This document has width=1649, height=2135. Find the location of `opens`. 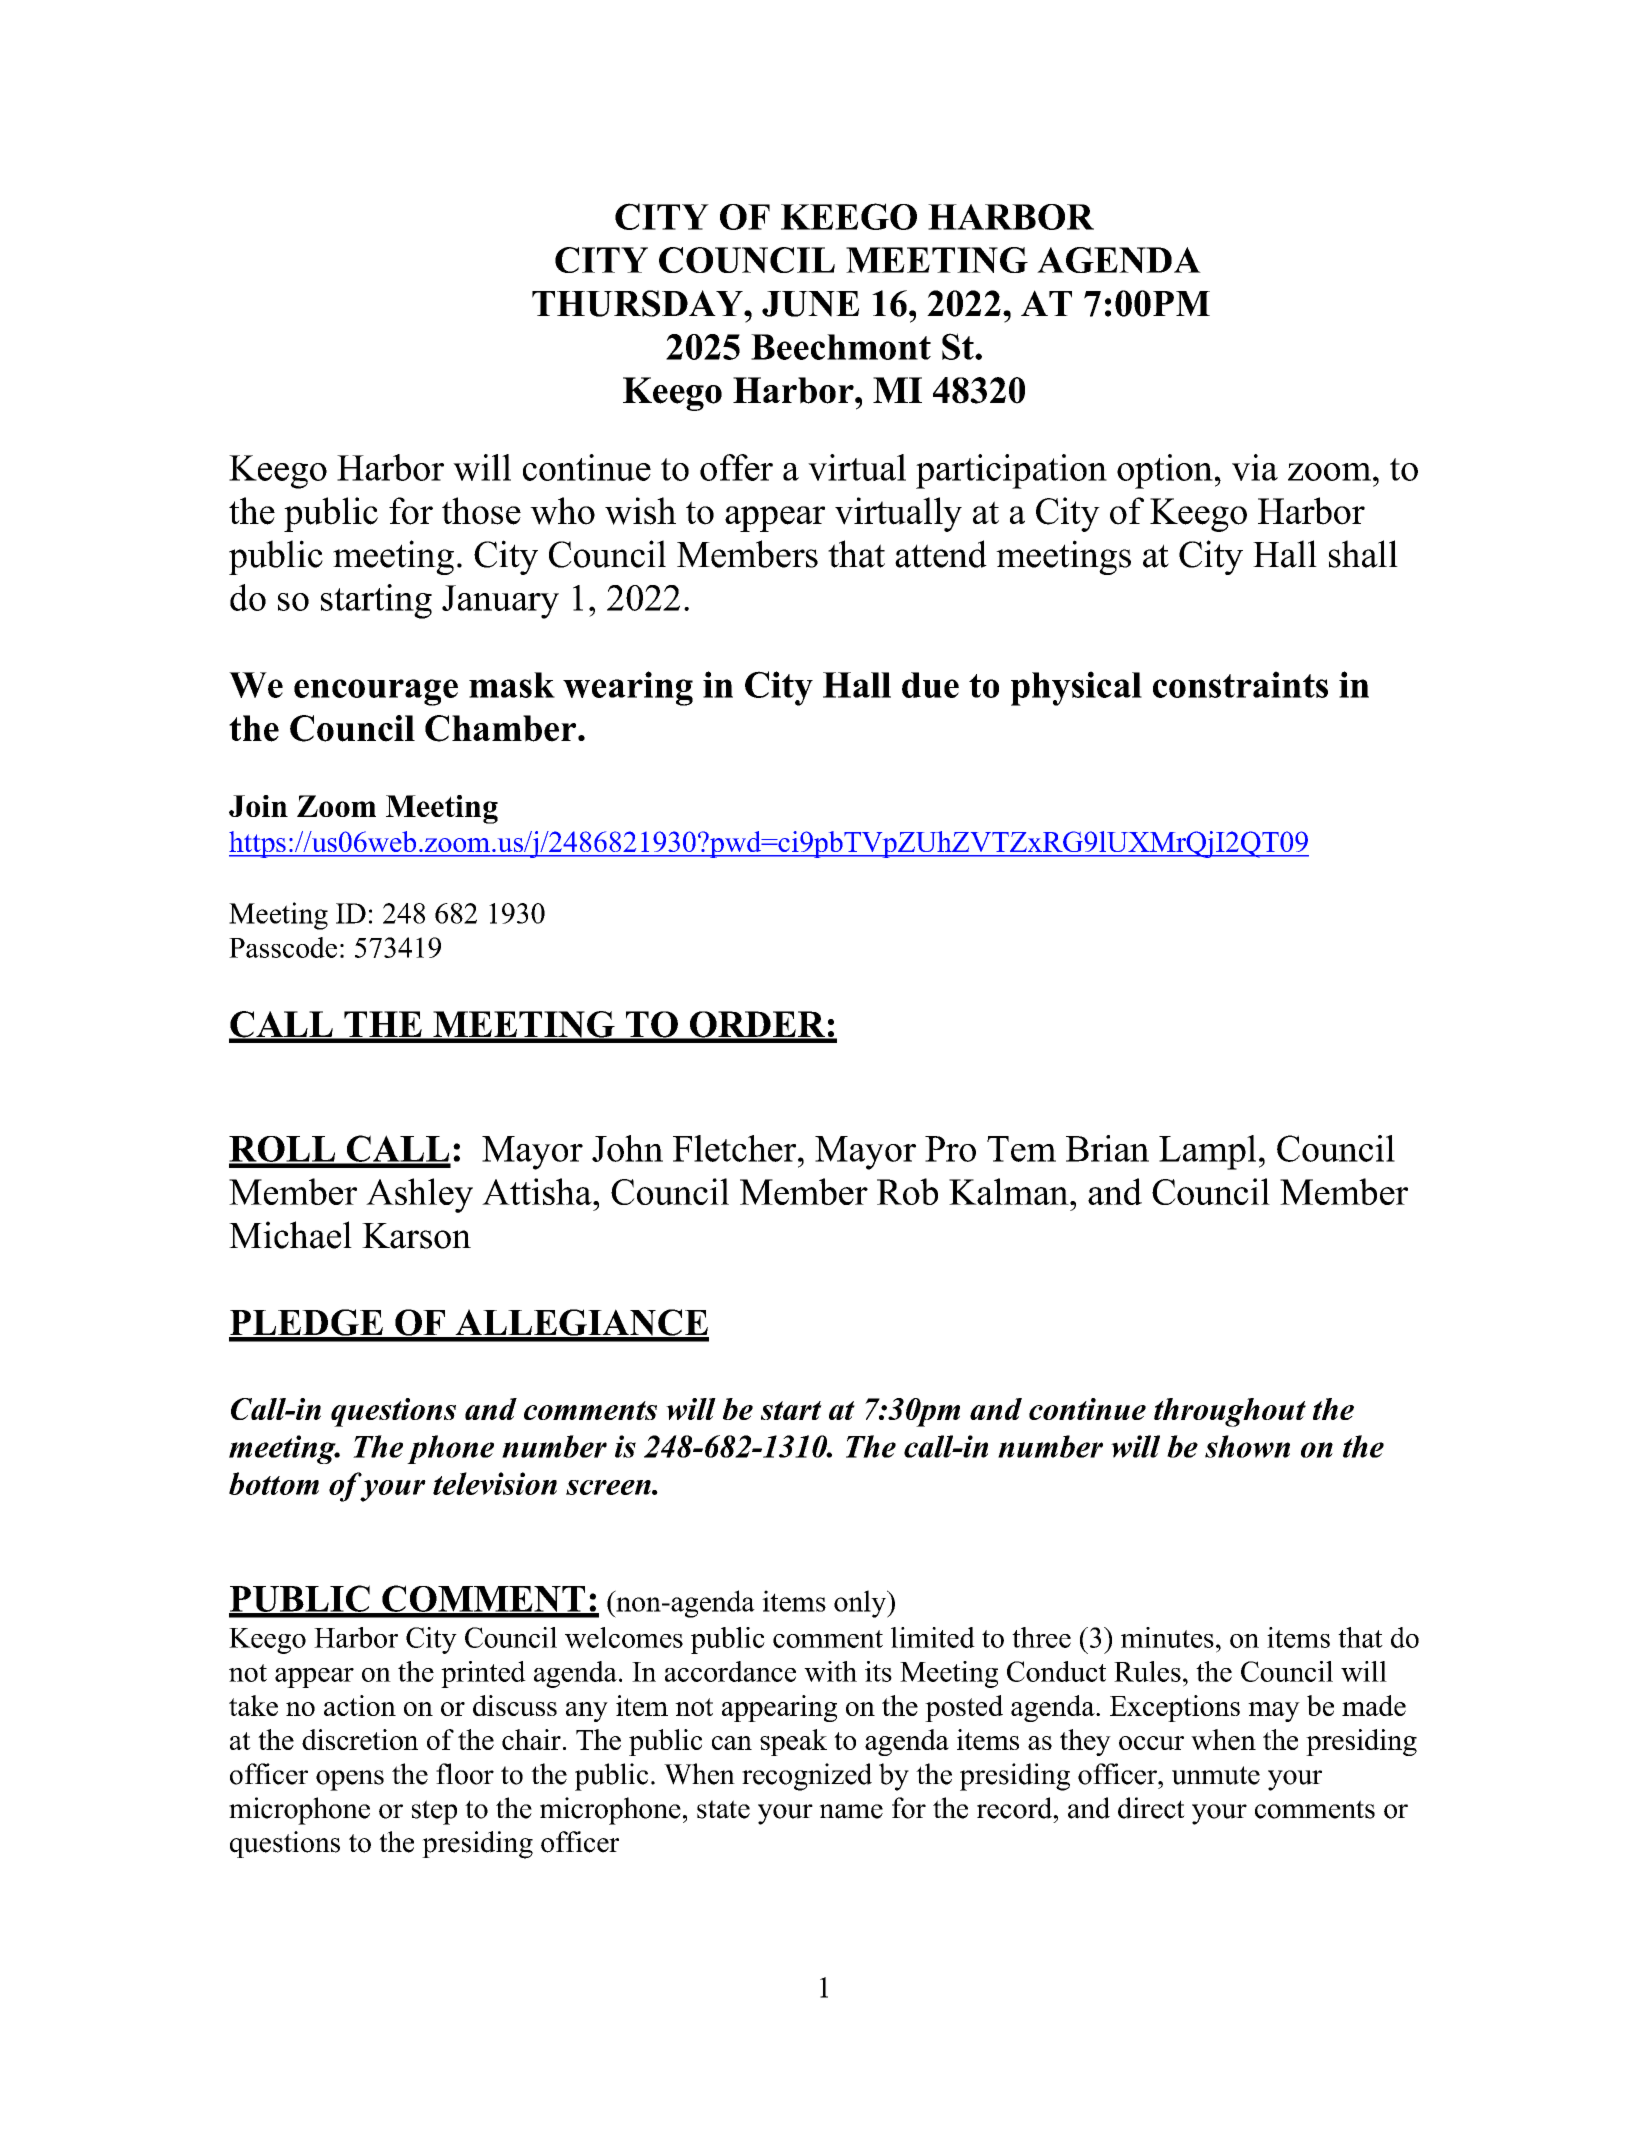

opens is located at coordinates (350, 1780).
